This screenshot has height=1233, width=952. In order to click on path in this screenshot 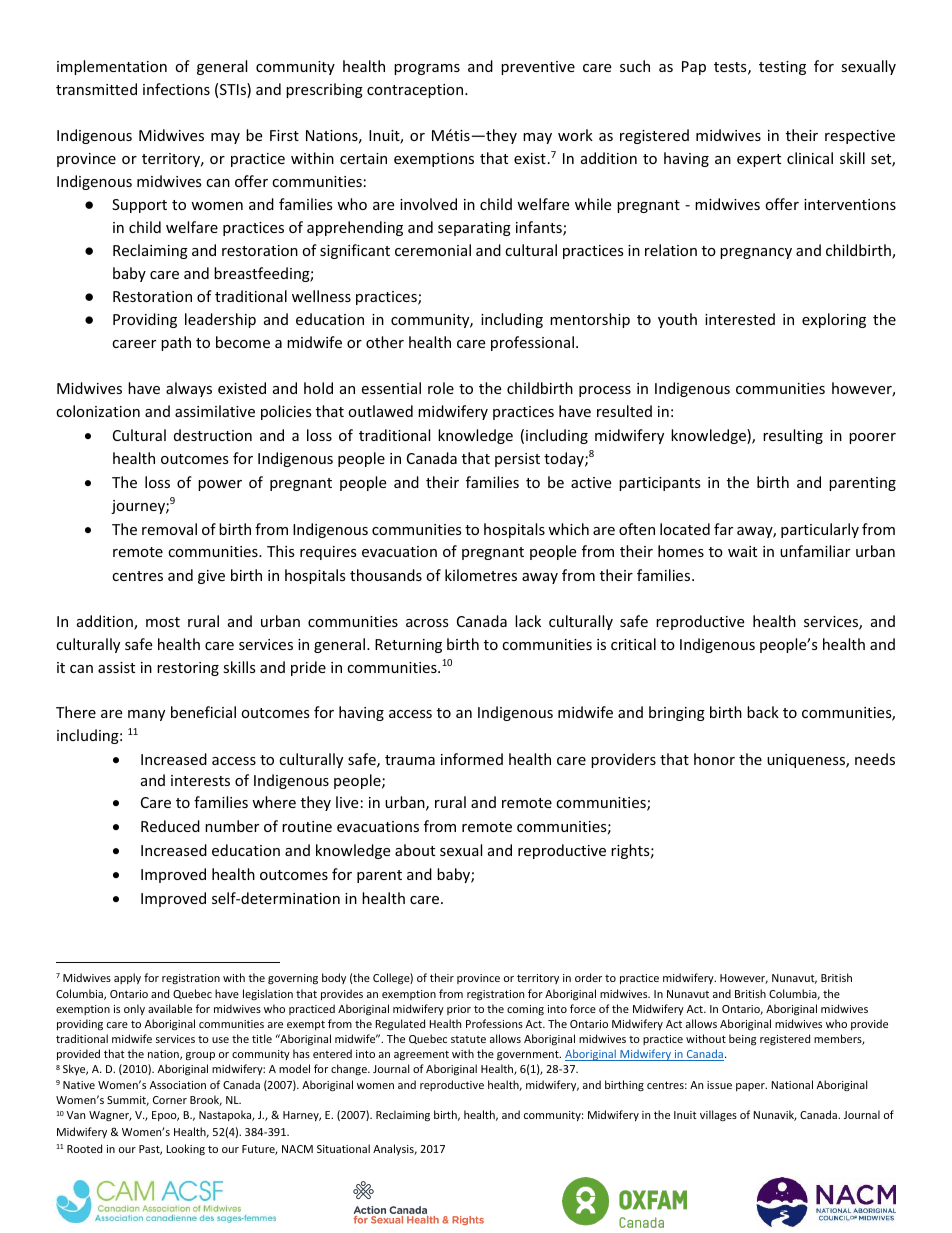, I will do `click(176, 343)`.
